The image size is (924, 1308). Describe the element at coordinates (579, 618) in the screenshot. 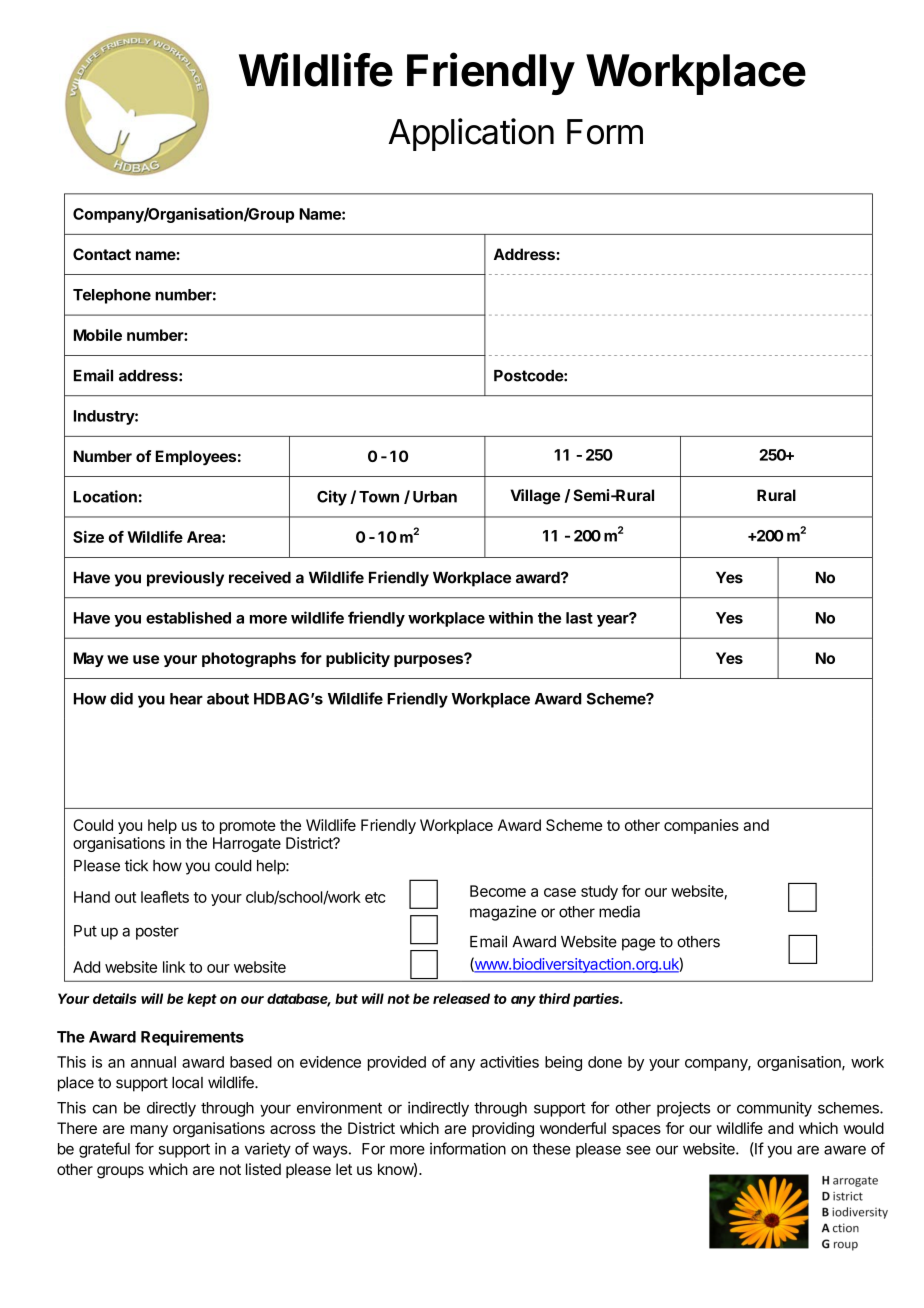

I see `last` at that location.
